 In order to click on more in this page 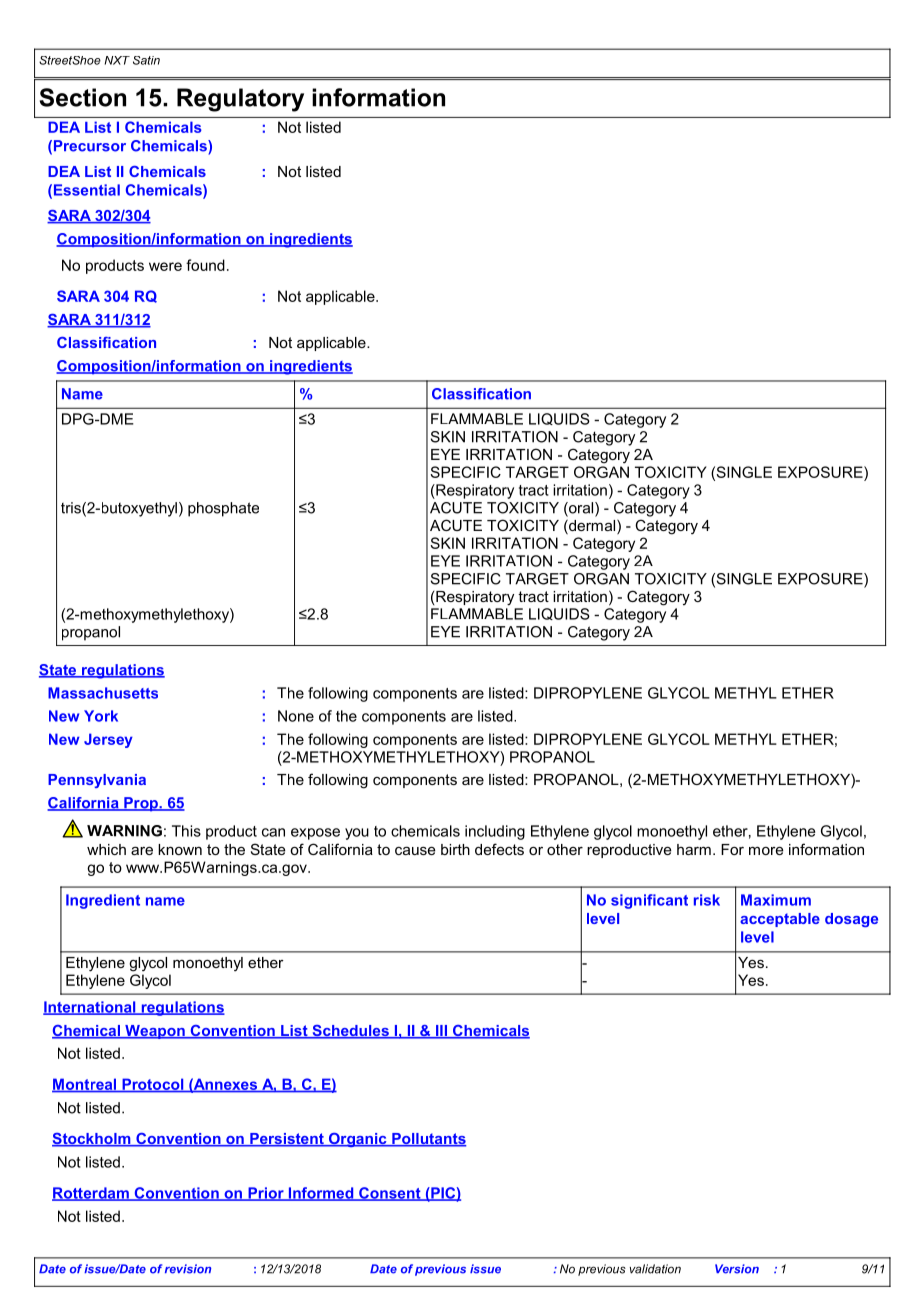, I will do `click(766, 850)`.
